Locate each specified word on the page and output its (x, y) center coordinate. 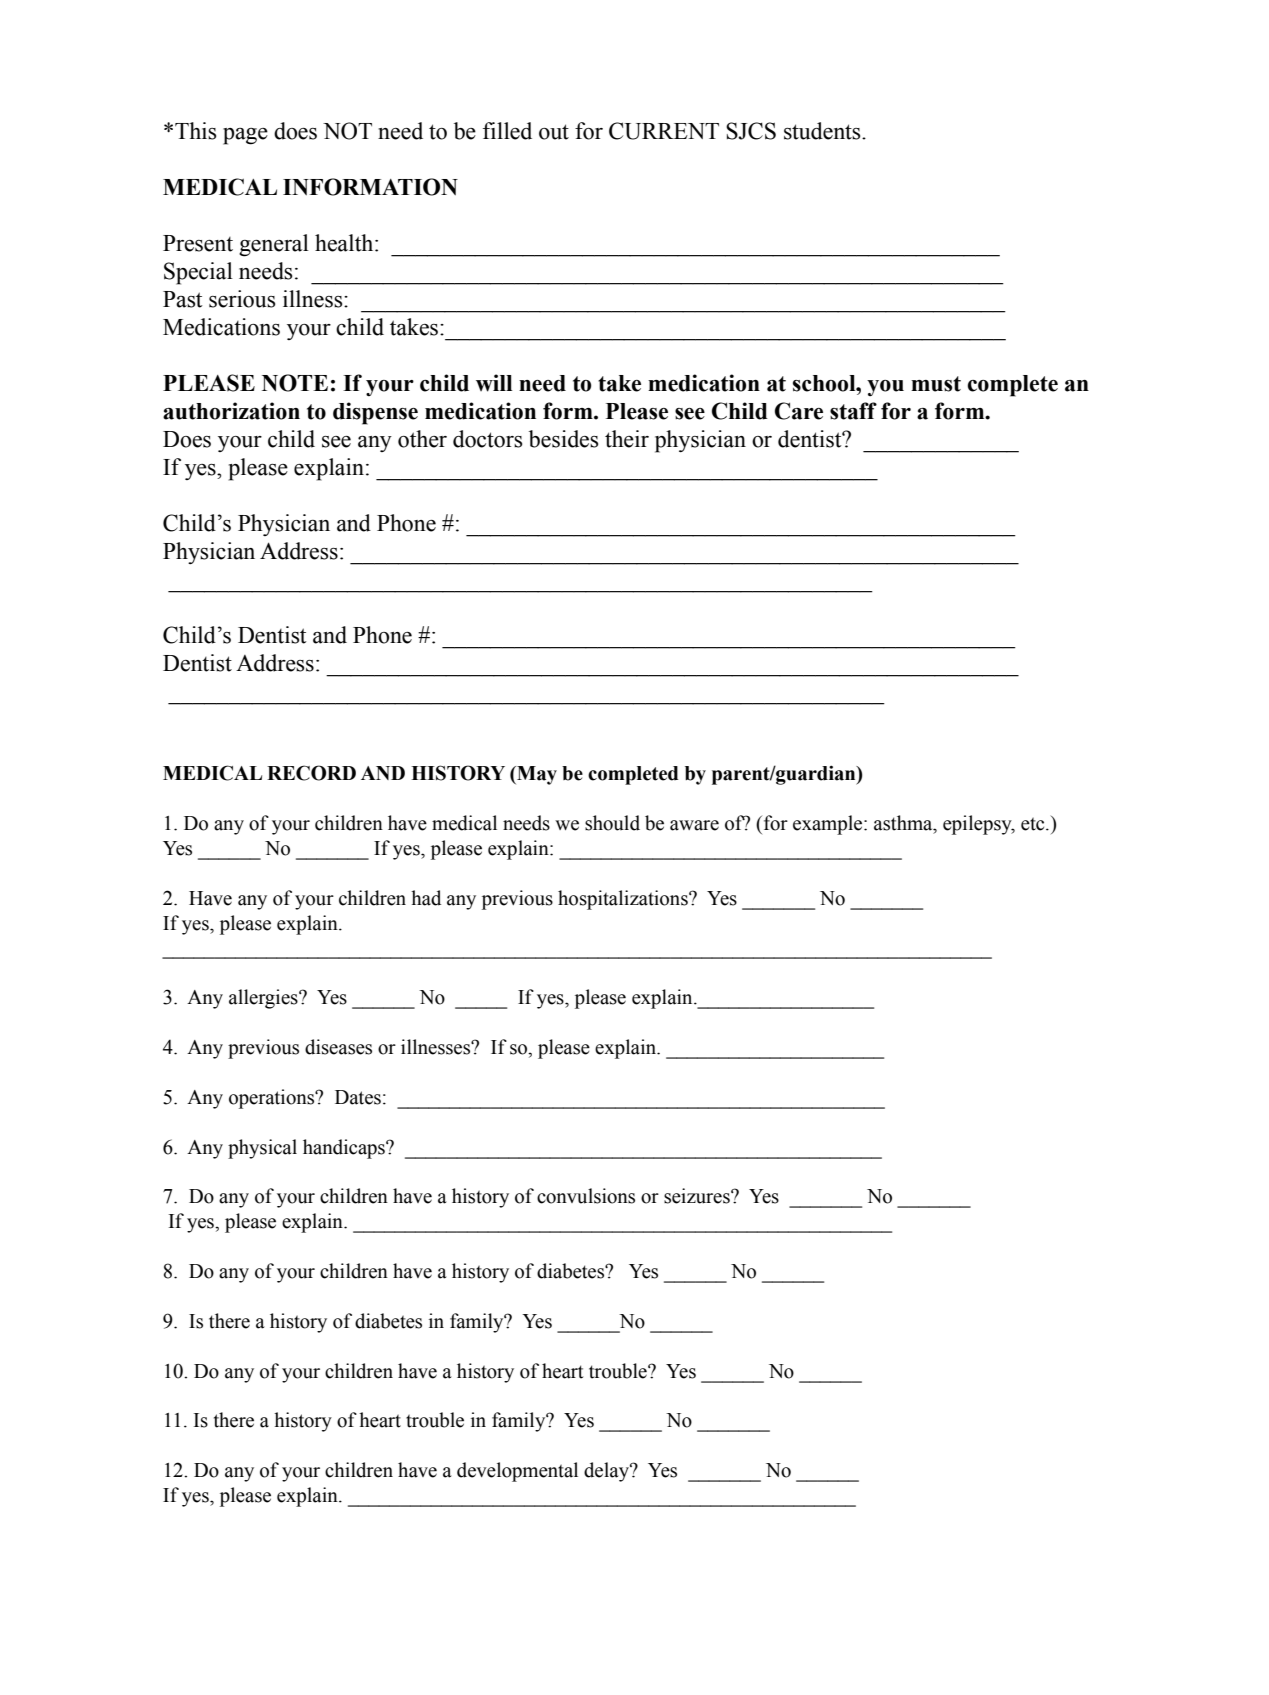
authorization (231, 411)
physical (262, 1149)
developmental (517, 1472)
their (627, 439)
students (823, 131)
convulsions (586, 1196)
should (612, 823)
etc (1034, 824)
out (554, 132)
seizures (698, 1196)
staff (853, 411)
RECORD (311, 773)
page (245, 136)
